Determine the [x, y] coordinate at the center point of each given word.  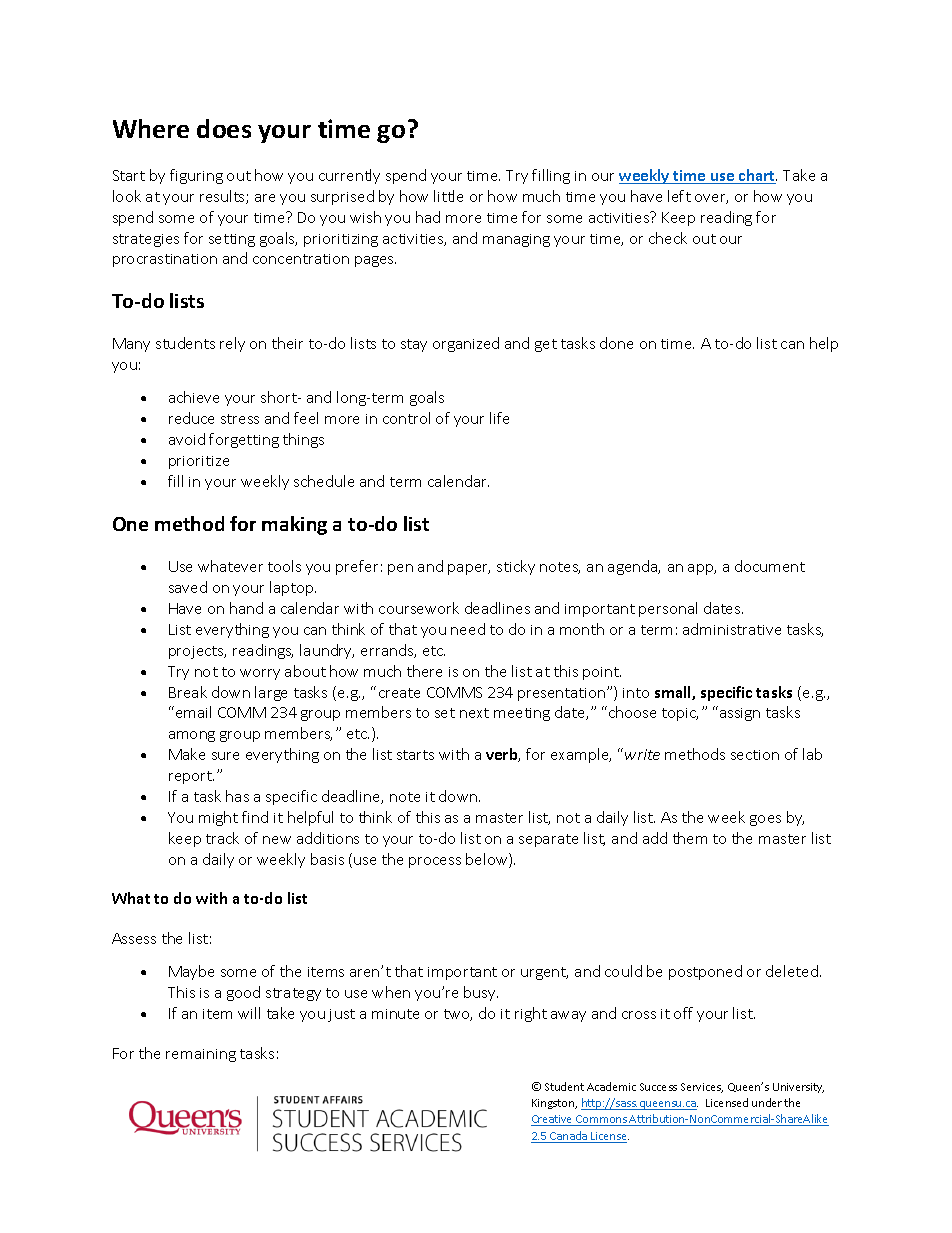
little [448, 196]
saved [188, 587]
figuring [196, 176]
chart [757, 176]
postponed [705, 972]
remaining [201, 1055]
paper [469, 569]
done [616, 343]
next [474, 713]
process [435, 862]
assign [738, 713]
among [192, 736]
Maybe [191, 972]
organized [466, 344]
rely [232, 344]
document [770, 566]
